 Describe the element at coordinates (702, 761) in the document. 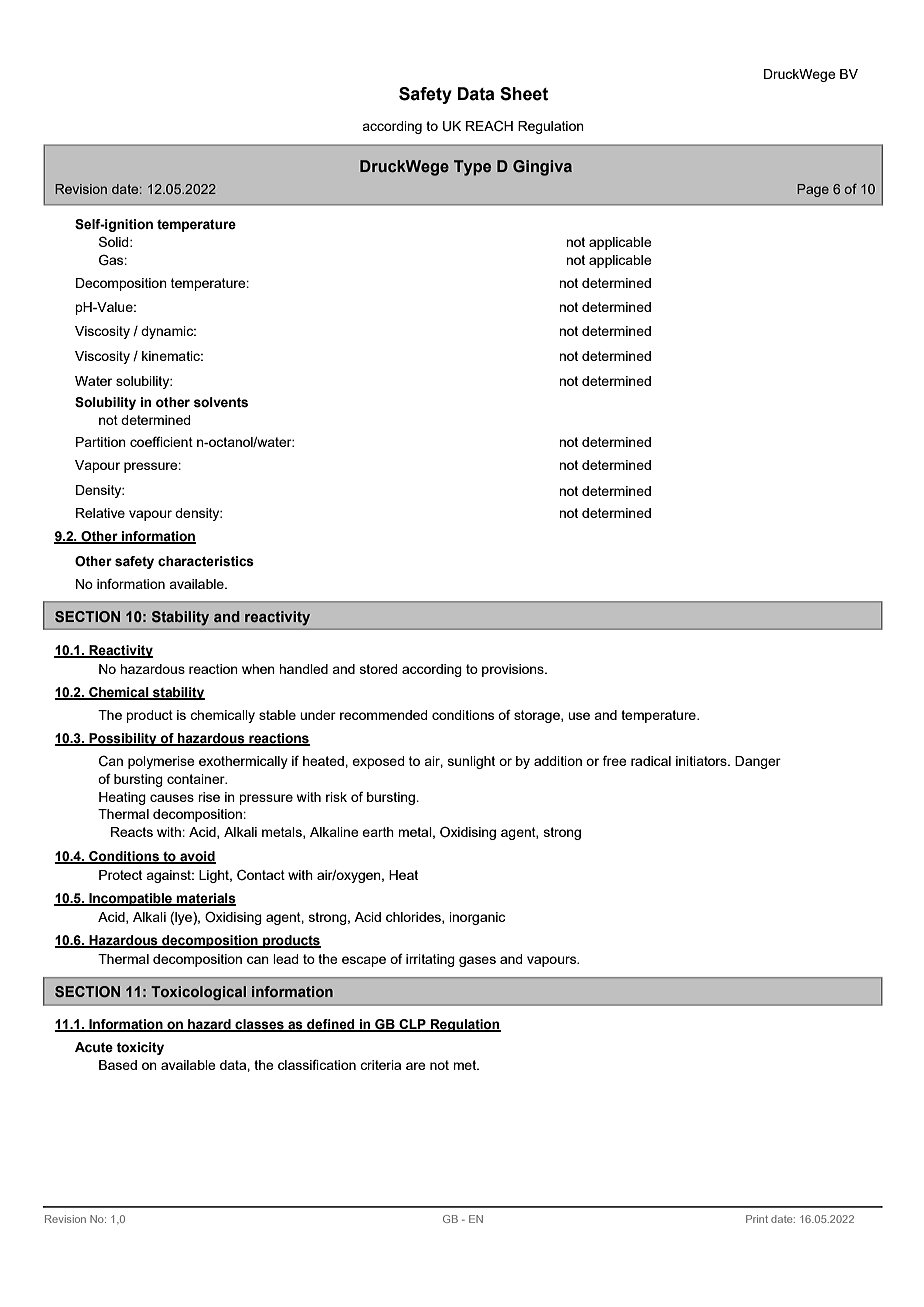

I see `initiators` at that location.
